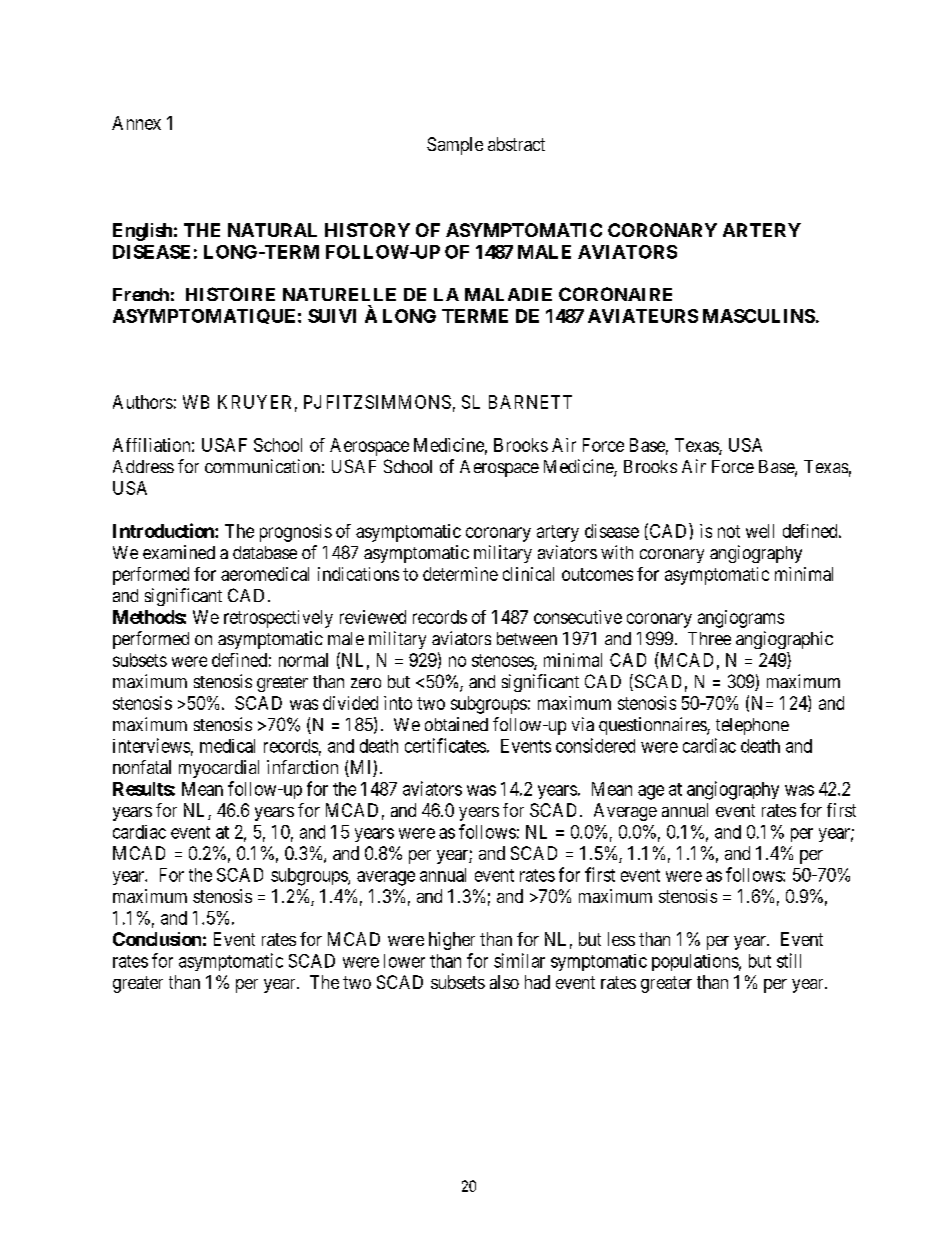 This page has height=1233, width=952. Describe the element at coordinates (262, 466) in the page. I see `communication` at that location.
